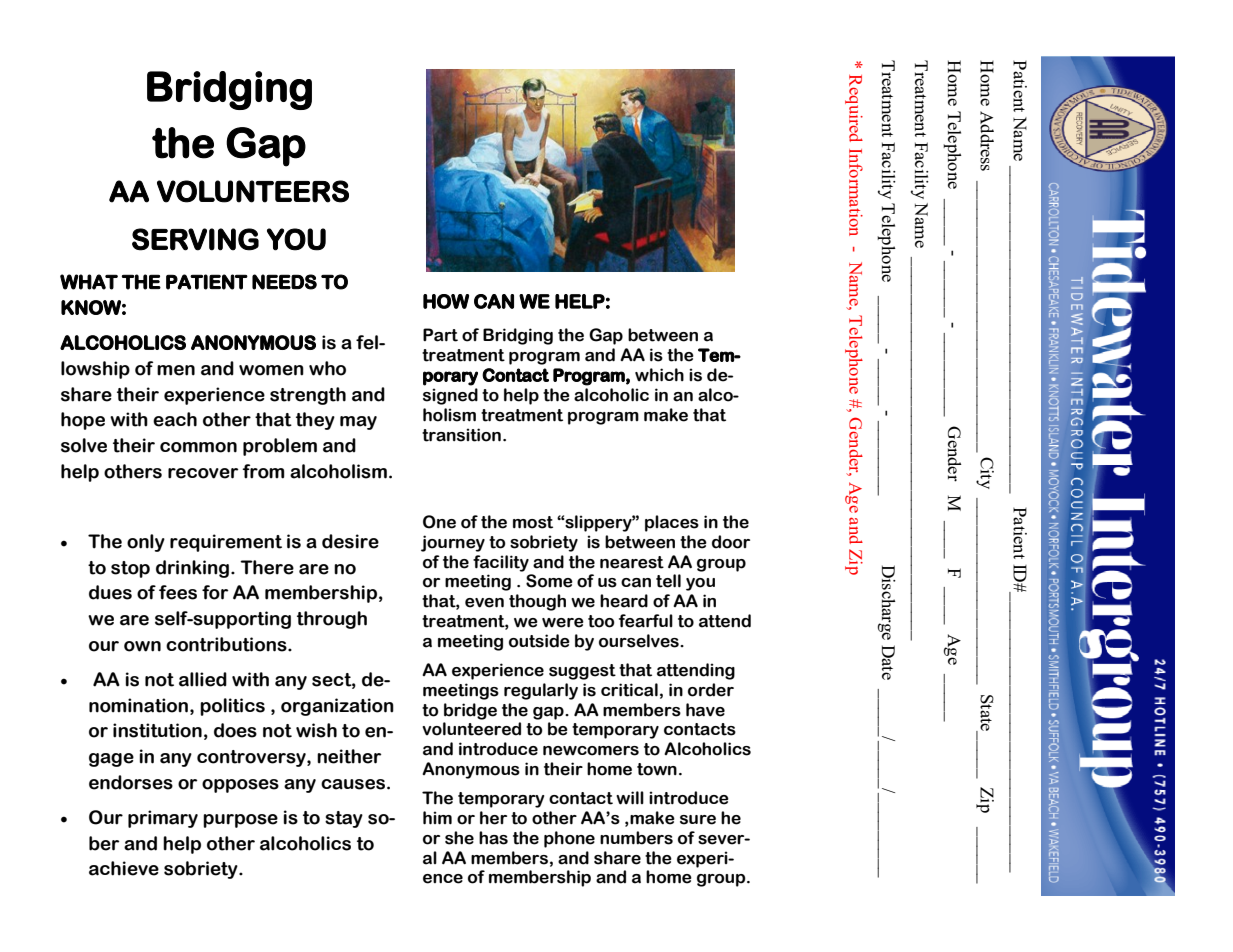 Image resolution: width=1233 pixels, height=952 pixels. Describe the element at coordinates (146, 543) in the page. I see `only` at that location.
